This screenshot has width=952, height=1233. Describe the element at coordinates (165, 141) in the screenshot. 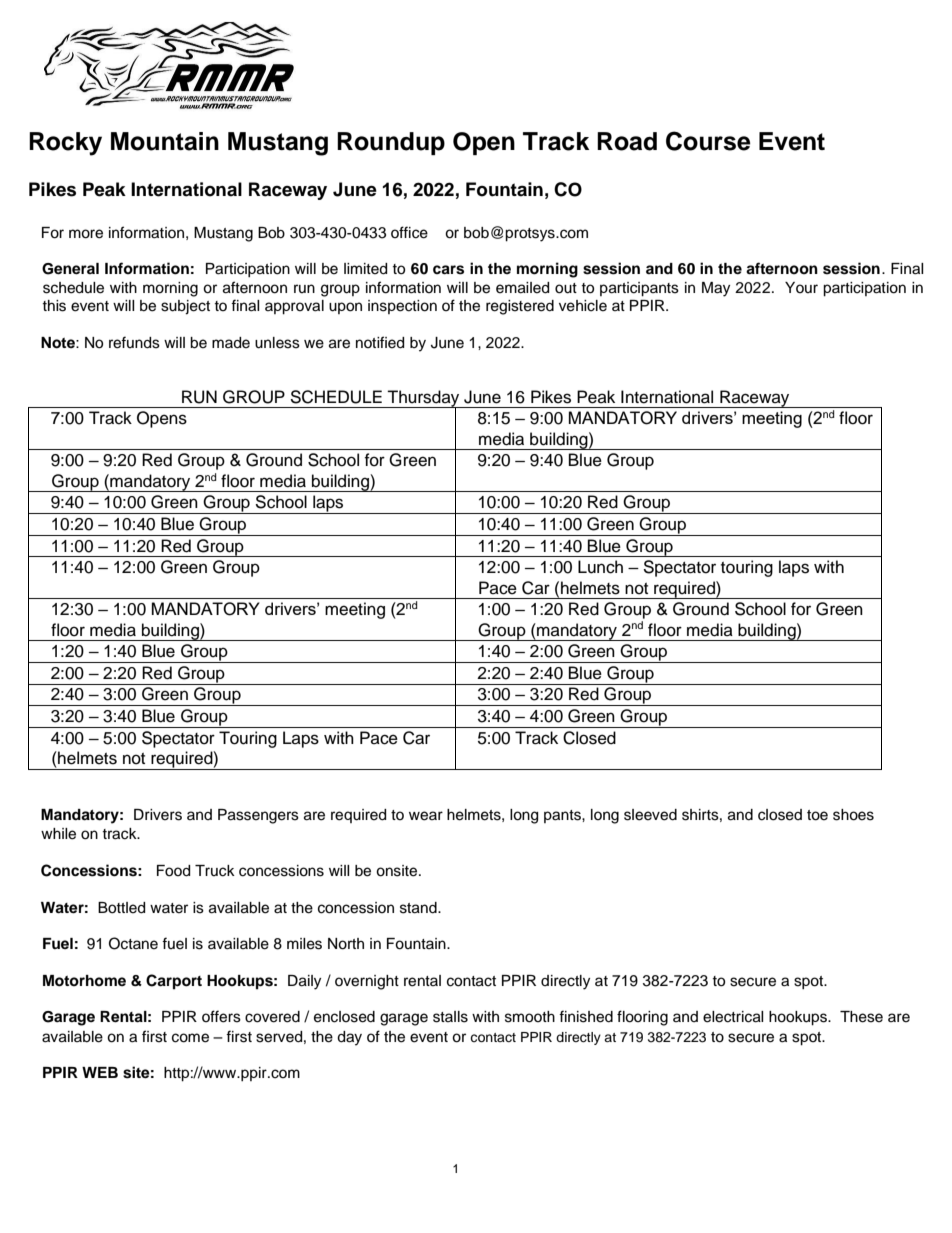

I see `Mountain` at that location.
